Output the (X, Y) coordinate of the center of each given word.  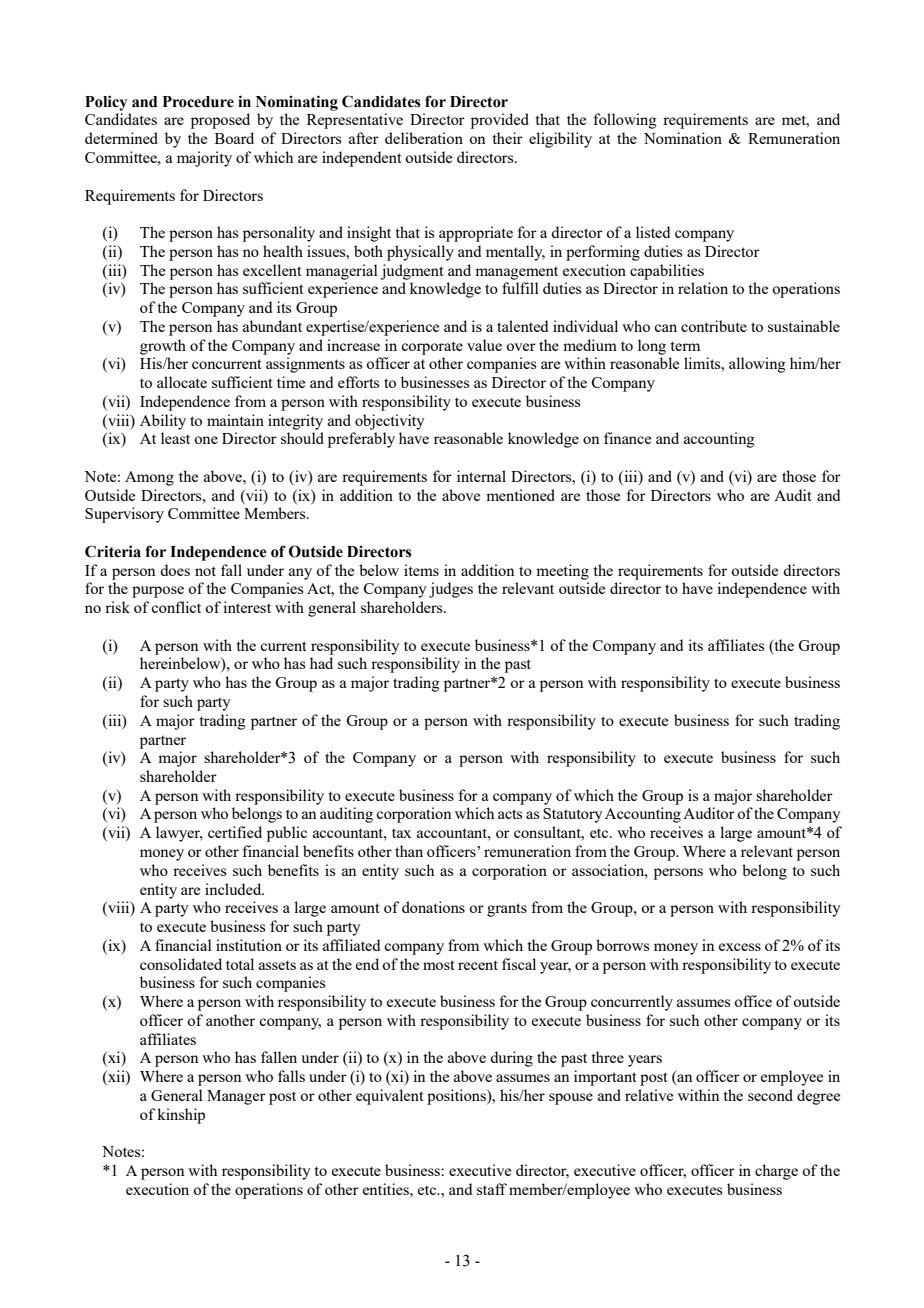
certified (235, 832)
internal (481, 476)
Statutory (573, 815)
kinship (181, 1116)
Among (149, 478)
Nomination (683, 138)
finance (627, 438)
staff (492, 1189)
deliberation (424, 138)
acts (510, 814)
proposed (220, 121)
